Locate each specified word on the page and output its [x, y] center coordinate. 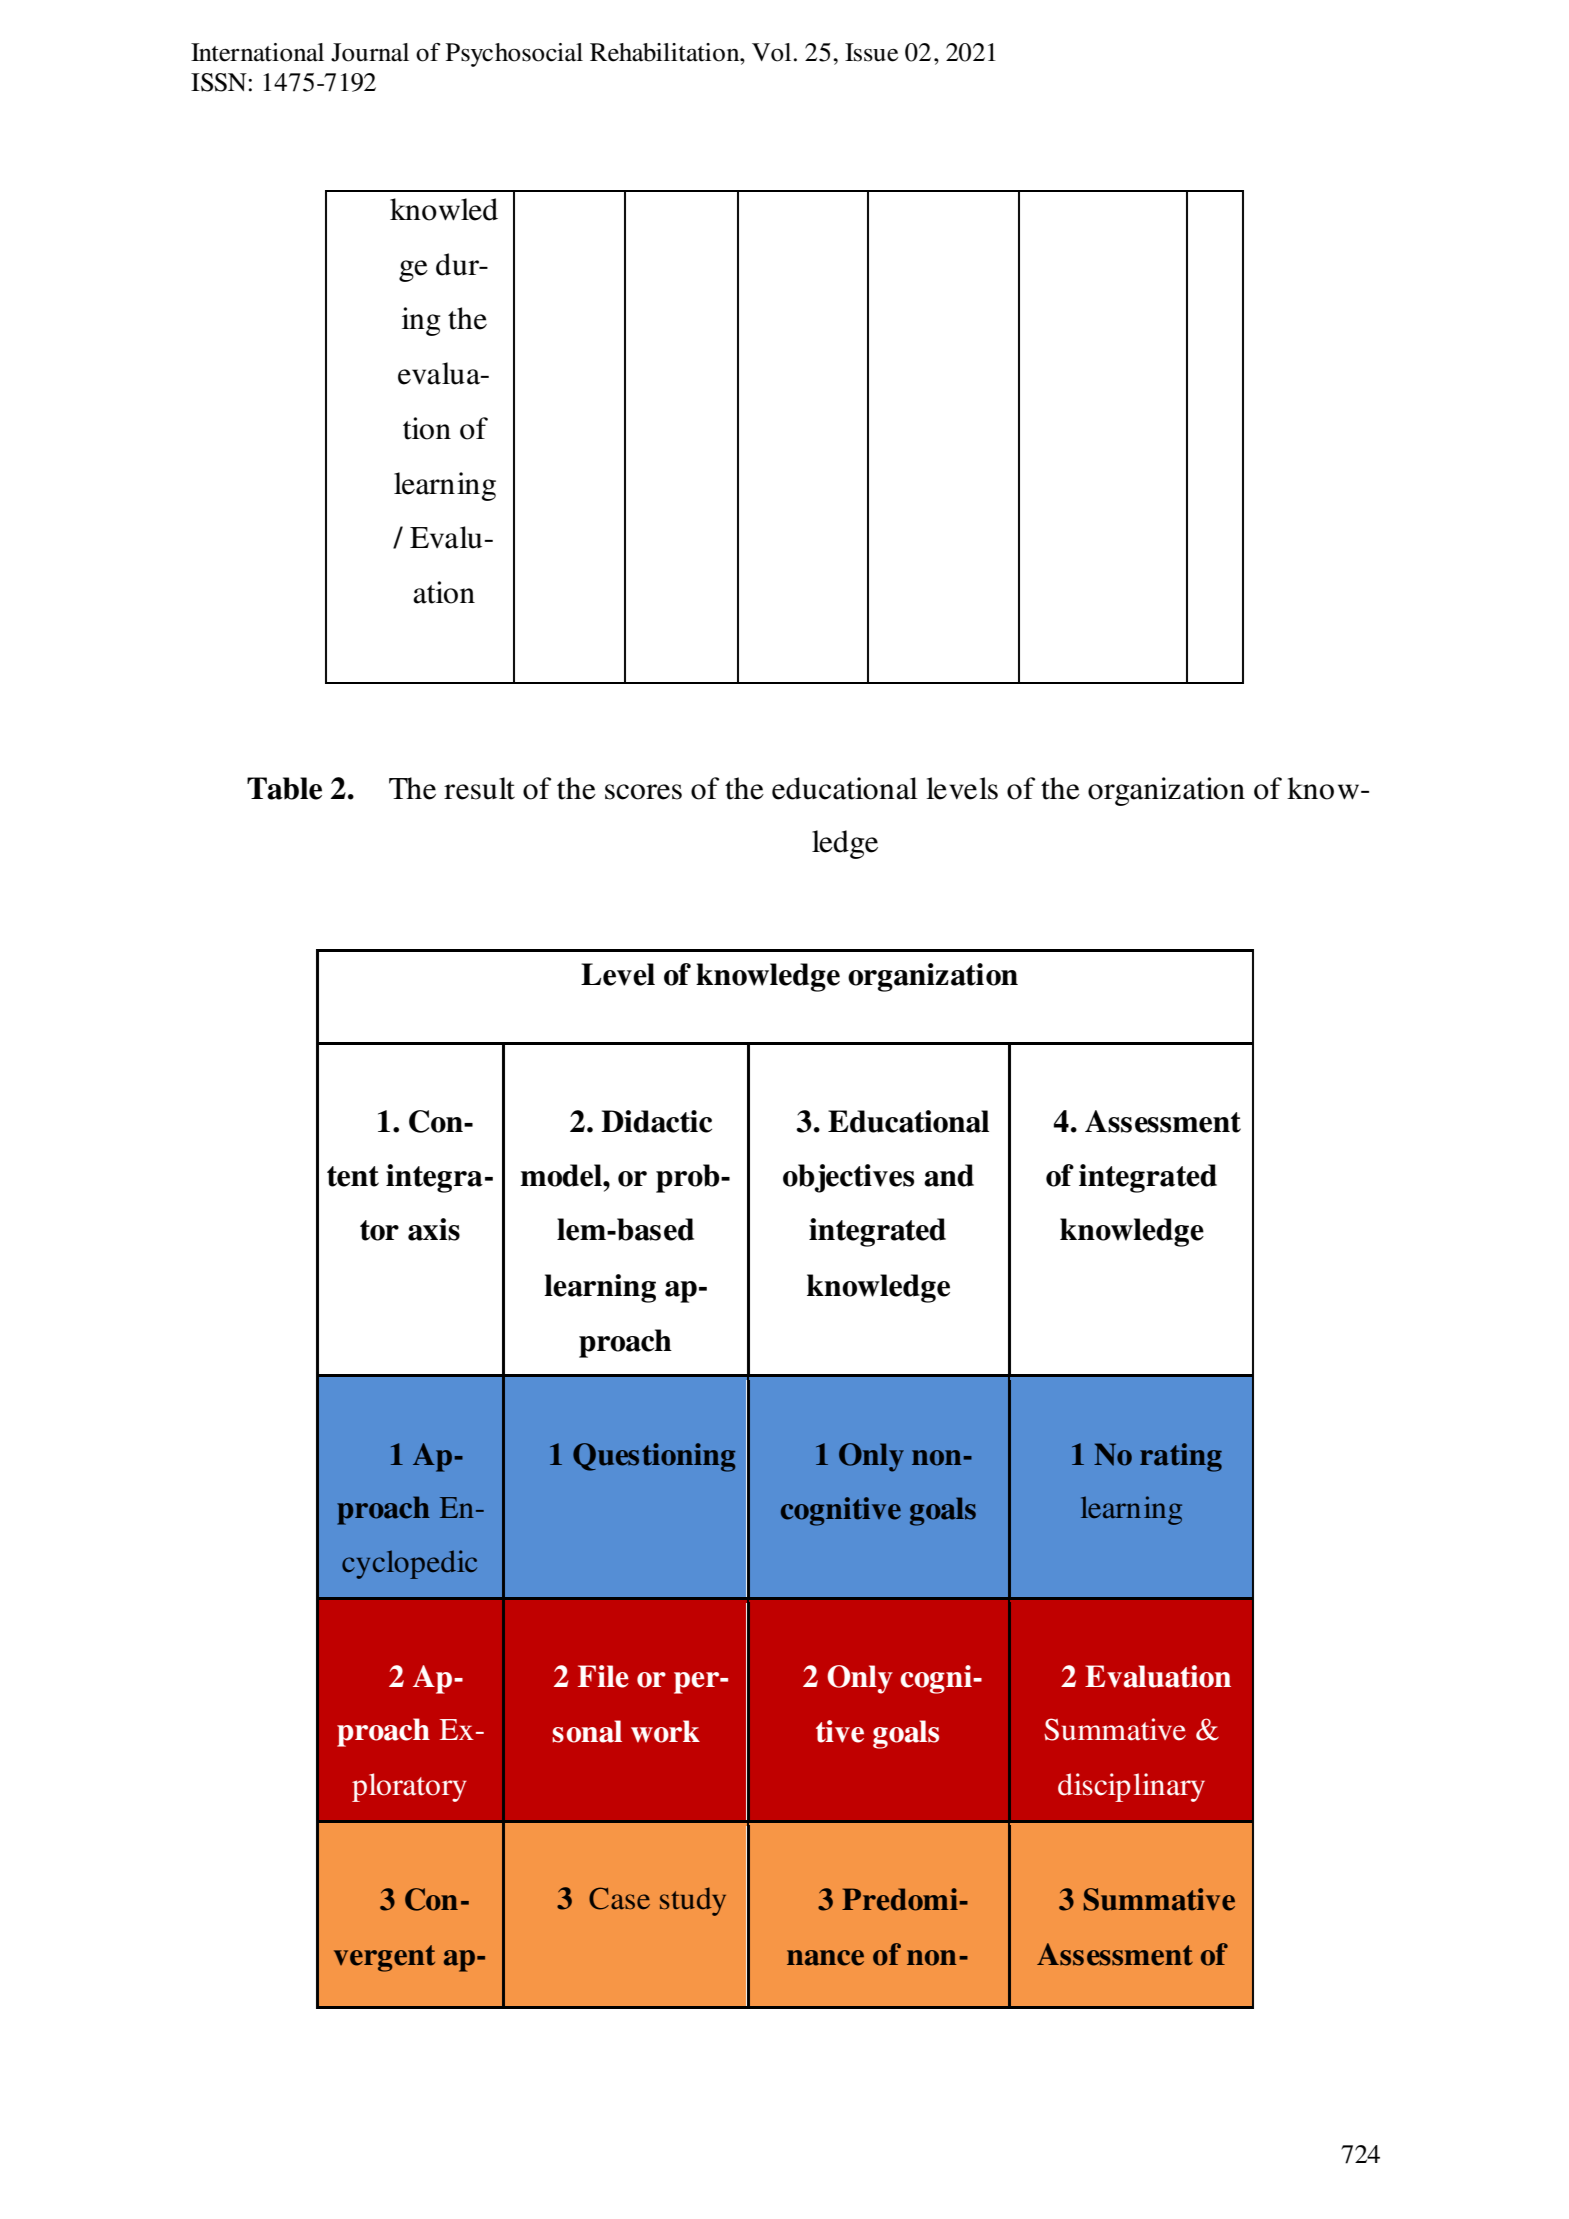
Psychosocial [514, 55]
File [603, 1676]
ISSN [220, 82]
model [562, 1175]
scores [643, 792]
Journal [370, 52]
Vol [771, 52]
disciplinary [1131, 1787]
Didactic [656, 1121]
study [693, 1901]
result [479, 788]
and [949, 1175]
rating [1181, 1457]
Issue [871, 52]
